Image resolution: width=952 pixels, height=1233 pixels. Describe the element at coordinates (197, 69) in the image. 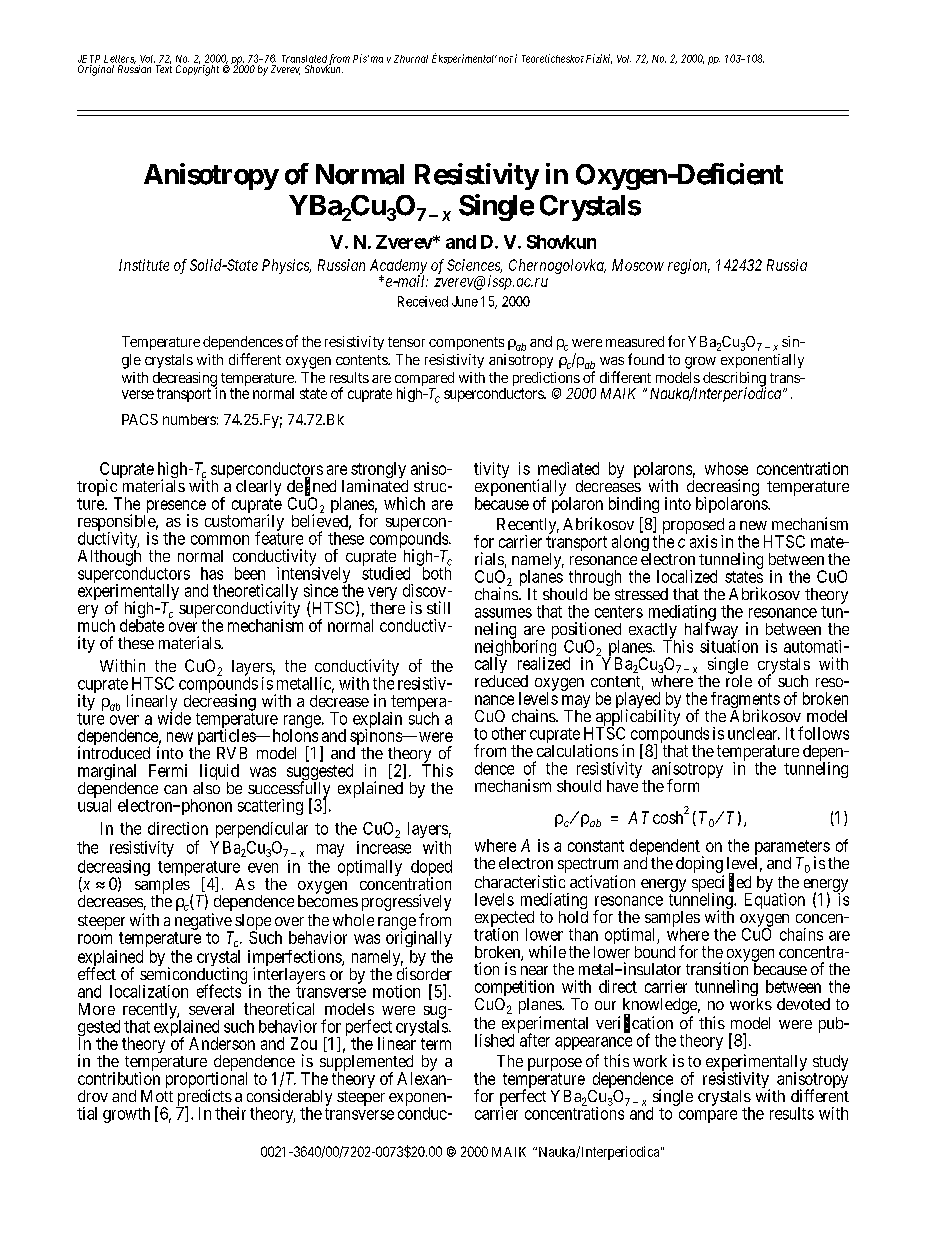

I see `Copyright` at that location.
